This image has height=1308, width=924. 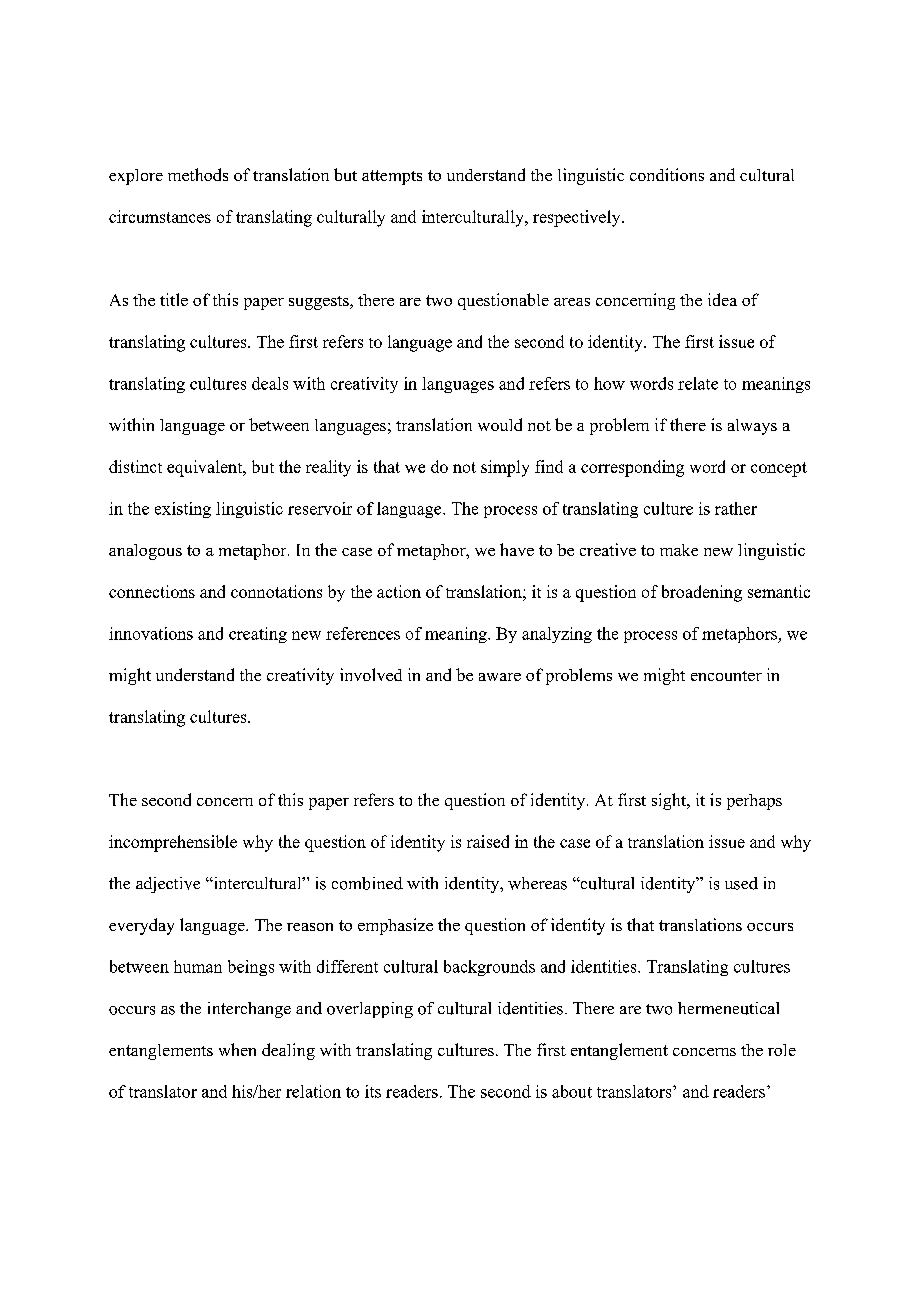 I want to click on methods, so click(x=198, y=174).
